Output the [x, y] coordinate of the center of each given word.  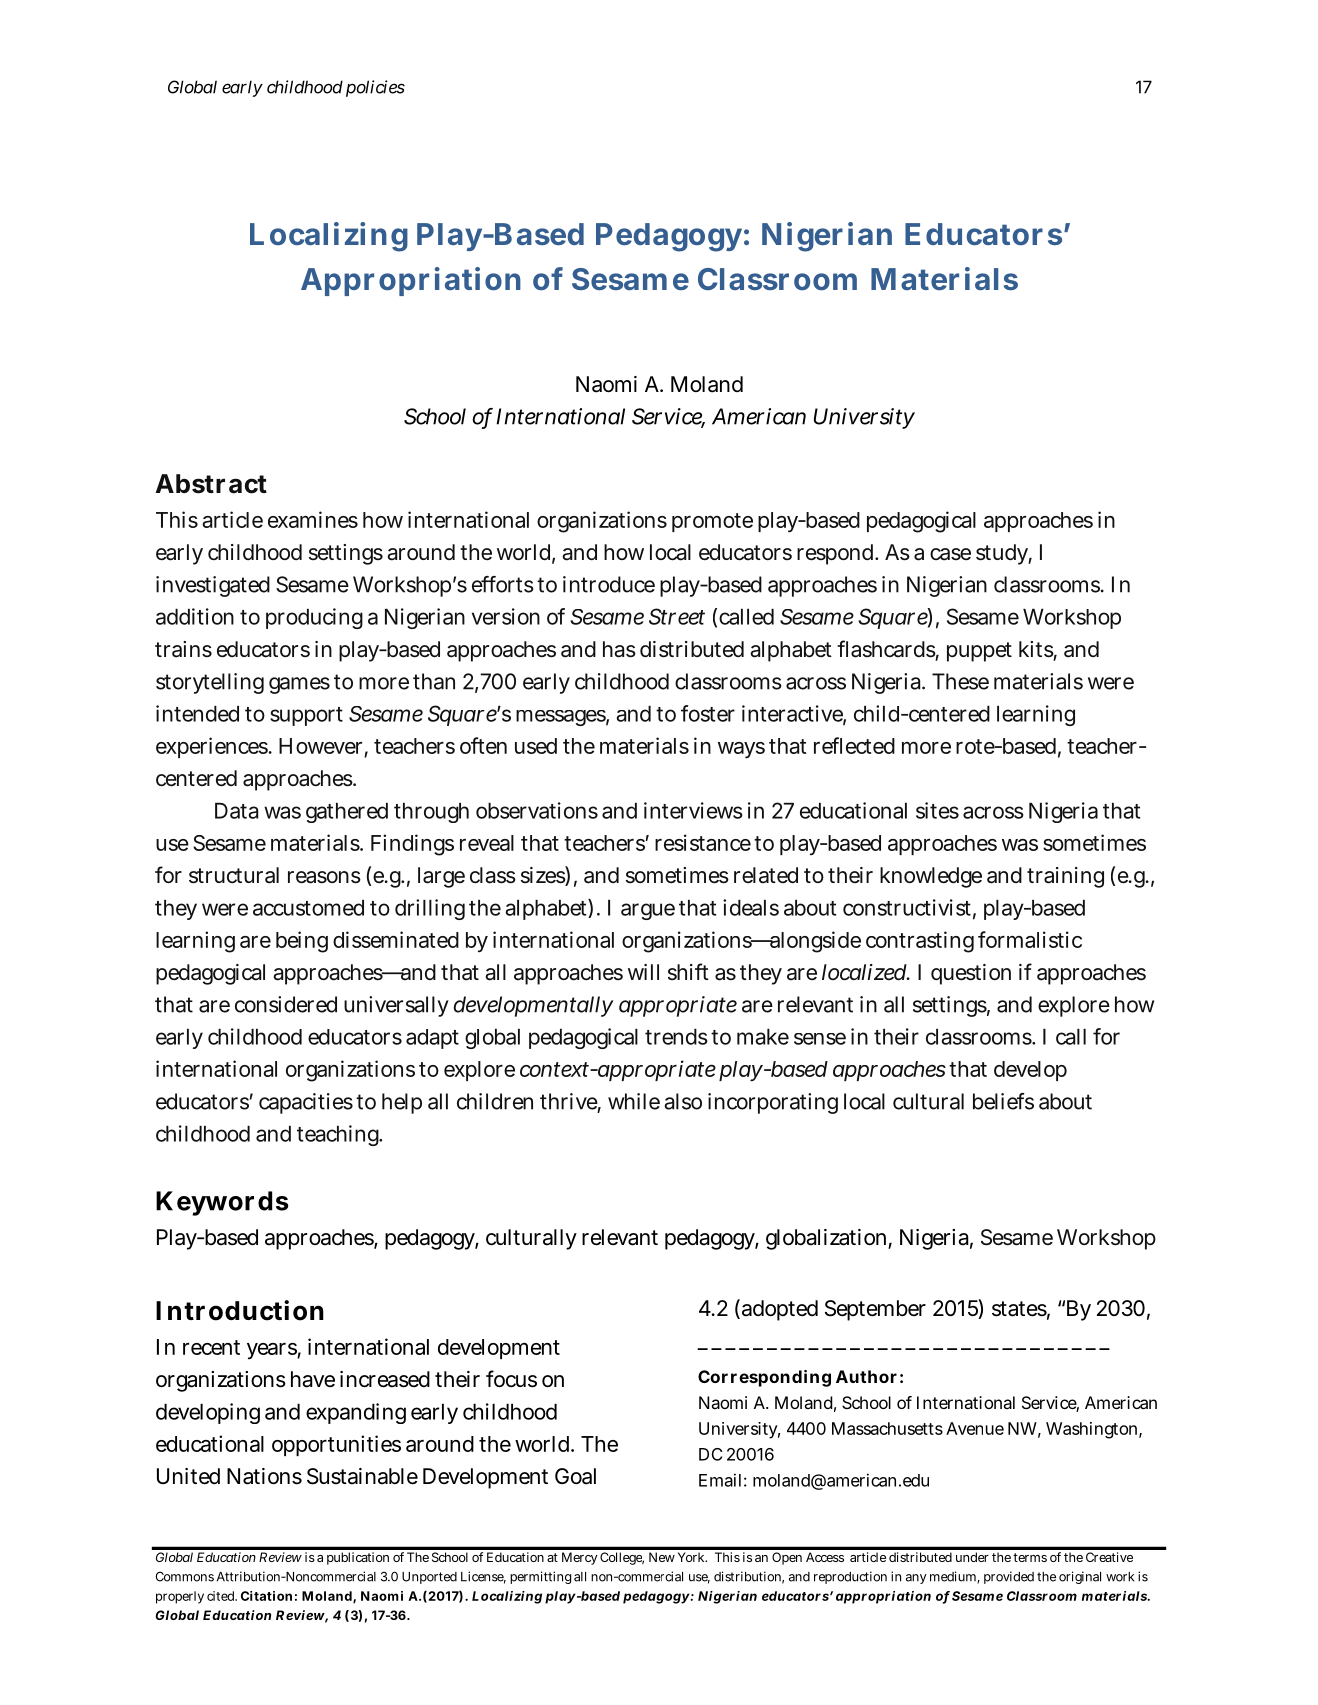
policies [375, 88]
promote [712, 522]
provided [1009, 1577]
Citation [266, 1596]
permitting [540, 1577]
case [950, 554]
